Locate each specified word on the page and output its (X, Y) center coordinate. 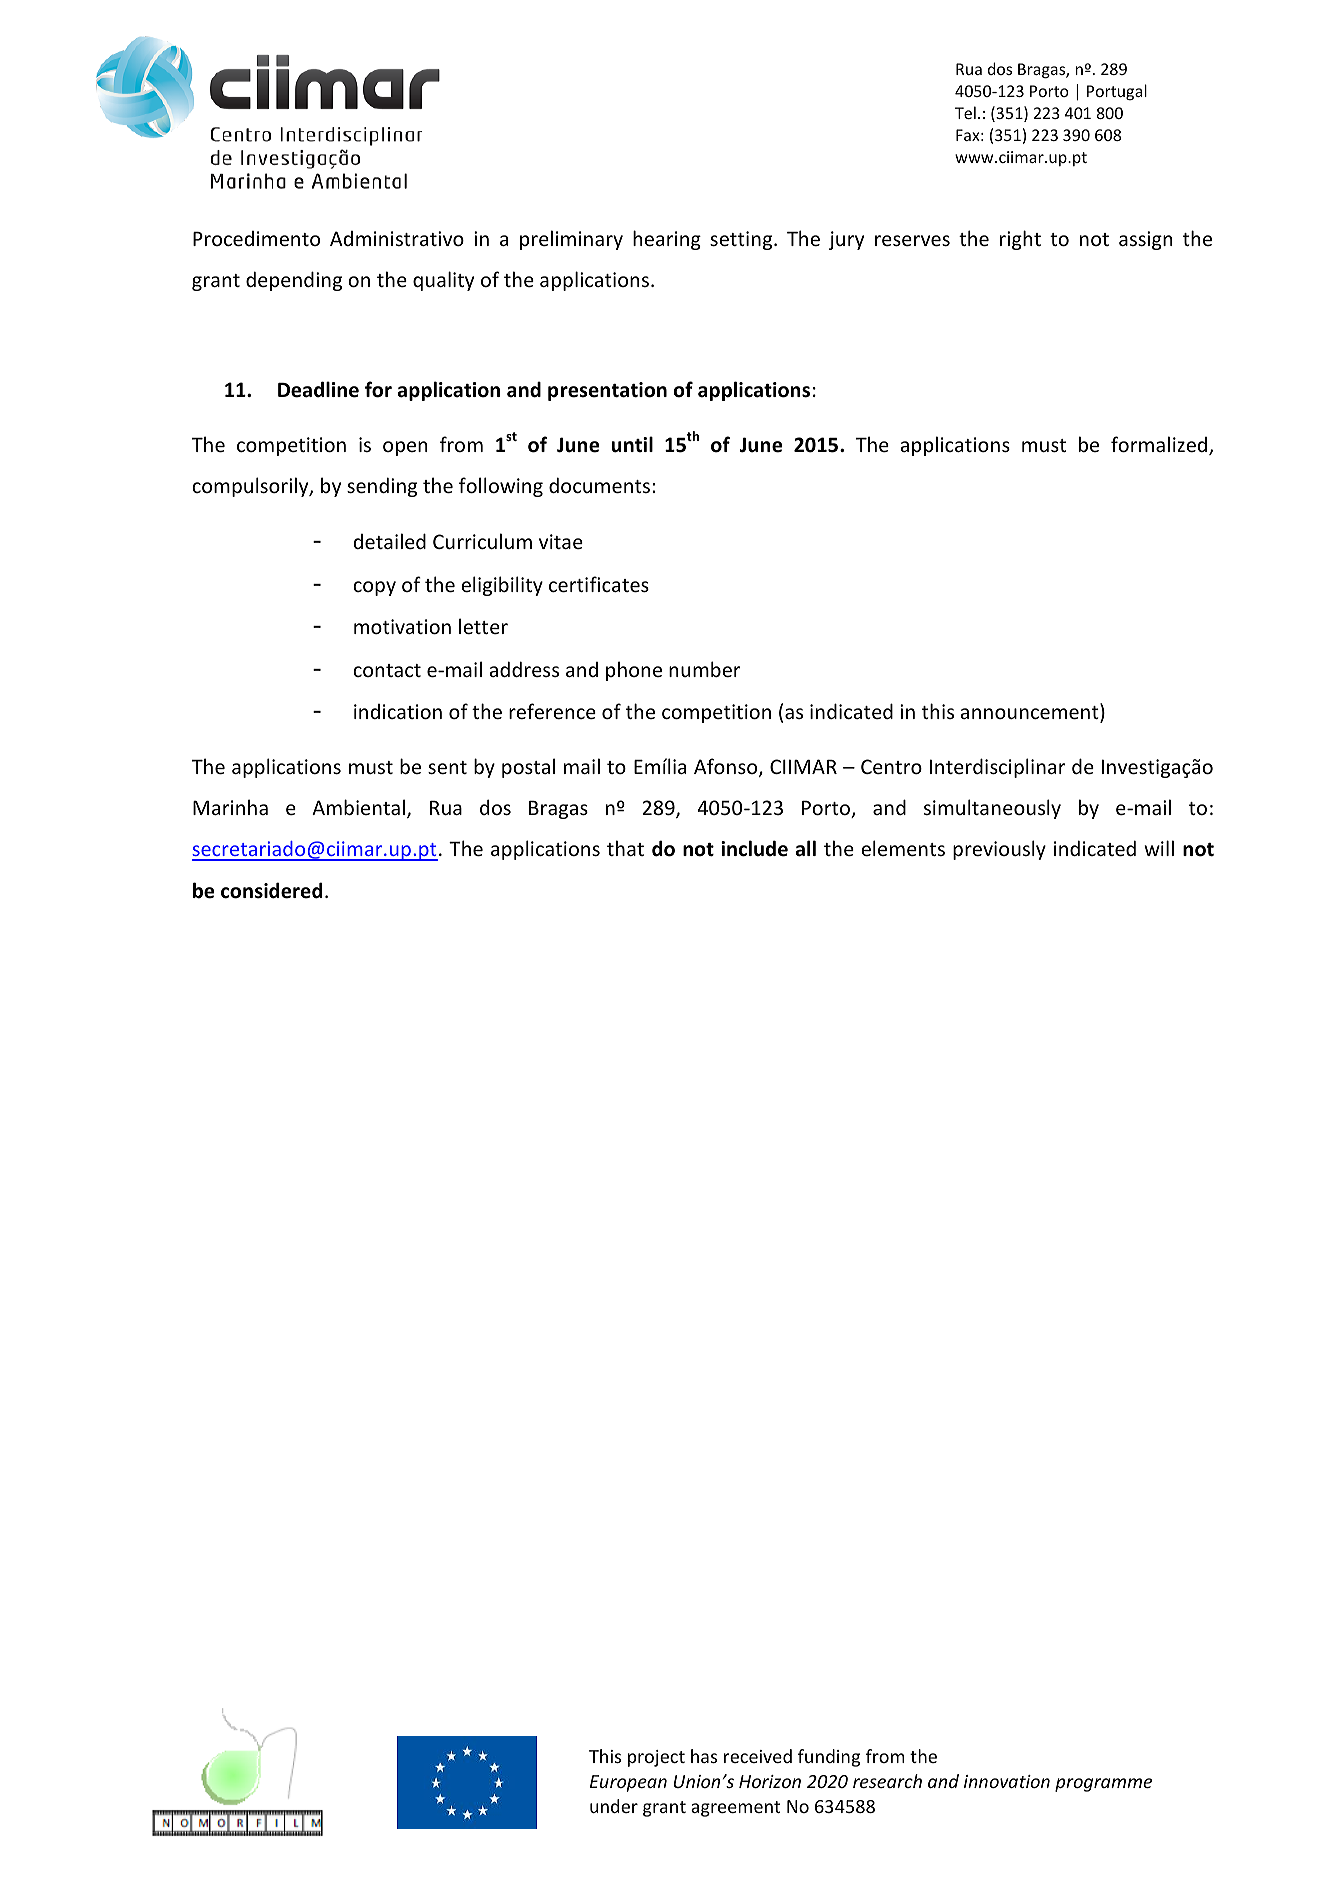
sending (382, 487)
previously (999, 850)
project (656, 1758)
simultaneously (992, 809)
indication (398, 711)
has (704, 1756)
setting (742, 240)
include (754, 848)
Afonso (727, 767)
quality (443, 281)
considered (271, 890)
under (614, 1806)
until (632, 444)
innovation (1007, 1781)
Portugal (1117, 92)
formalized (1160, 445)
